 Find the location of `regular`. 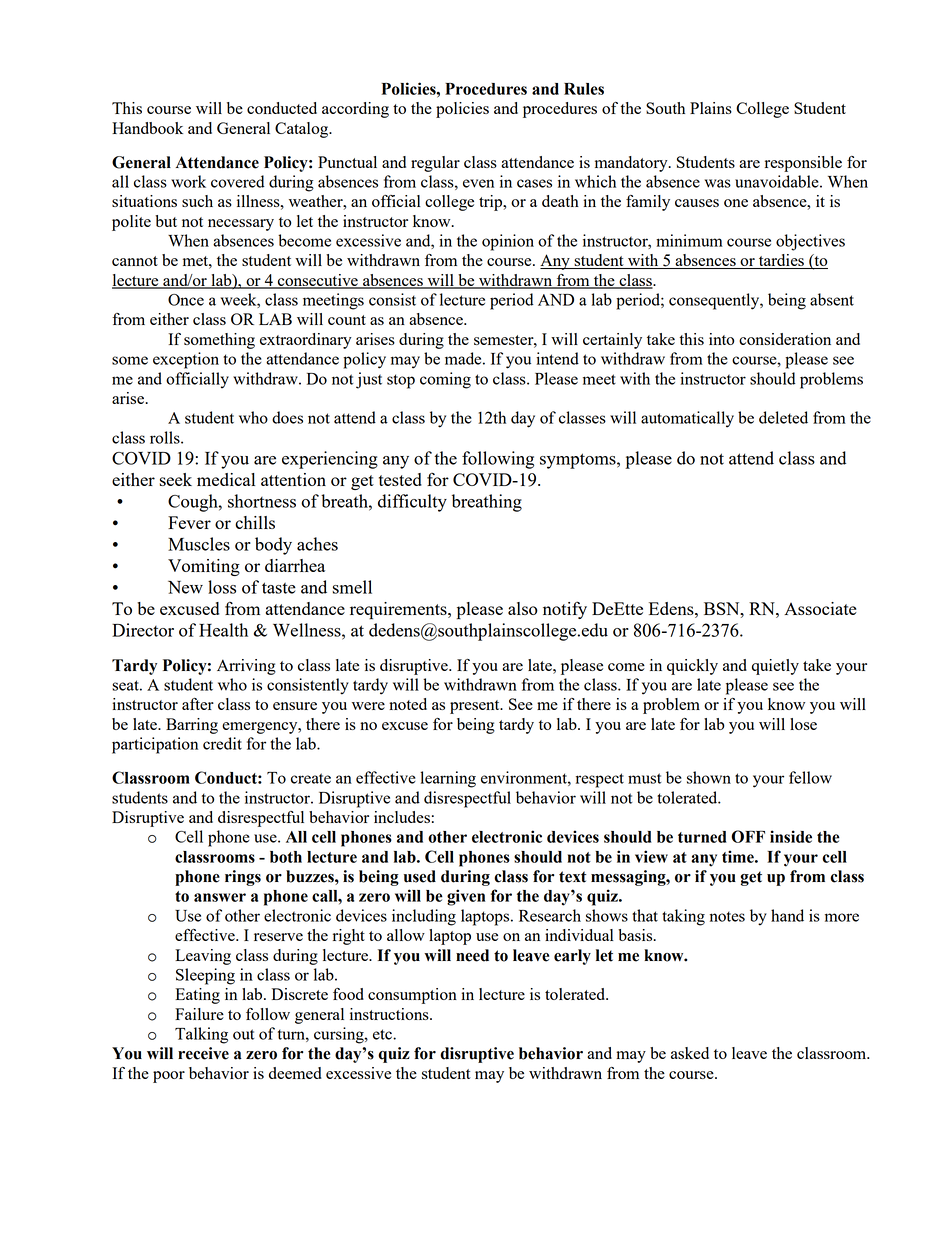

regular is located at coordinates (435, 164).
